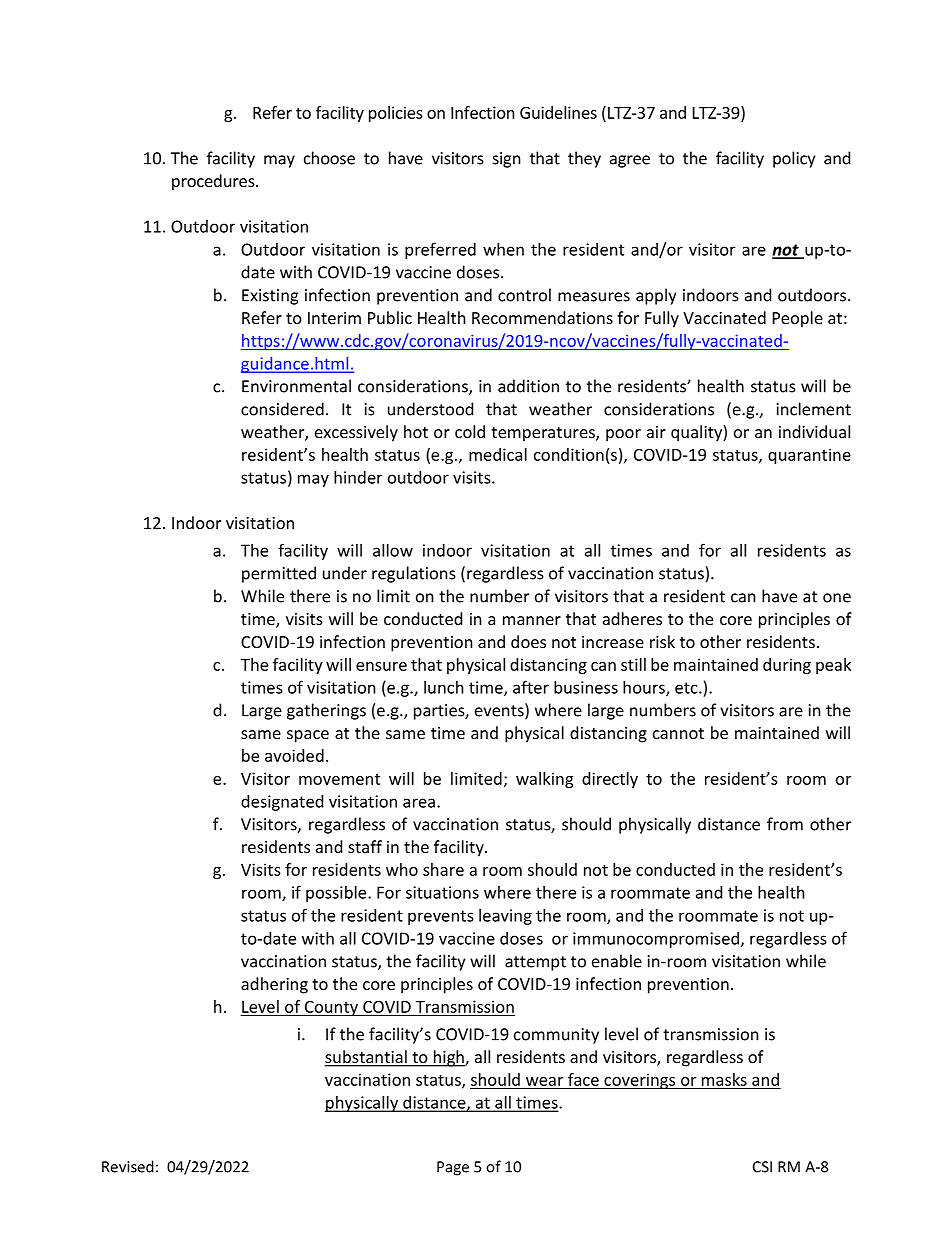 The width and height of the page is (952, 1233). I want to click on does, so click(528, 641).
